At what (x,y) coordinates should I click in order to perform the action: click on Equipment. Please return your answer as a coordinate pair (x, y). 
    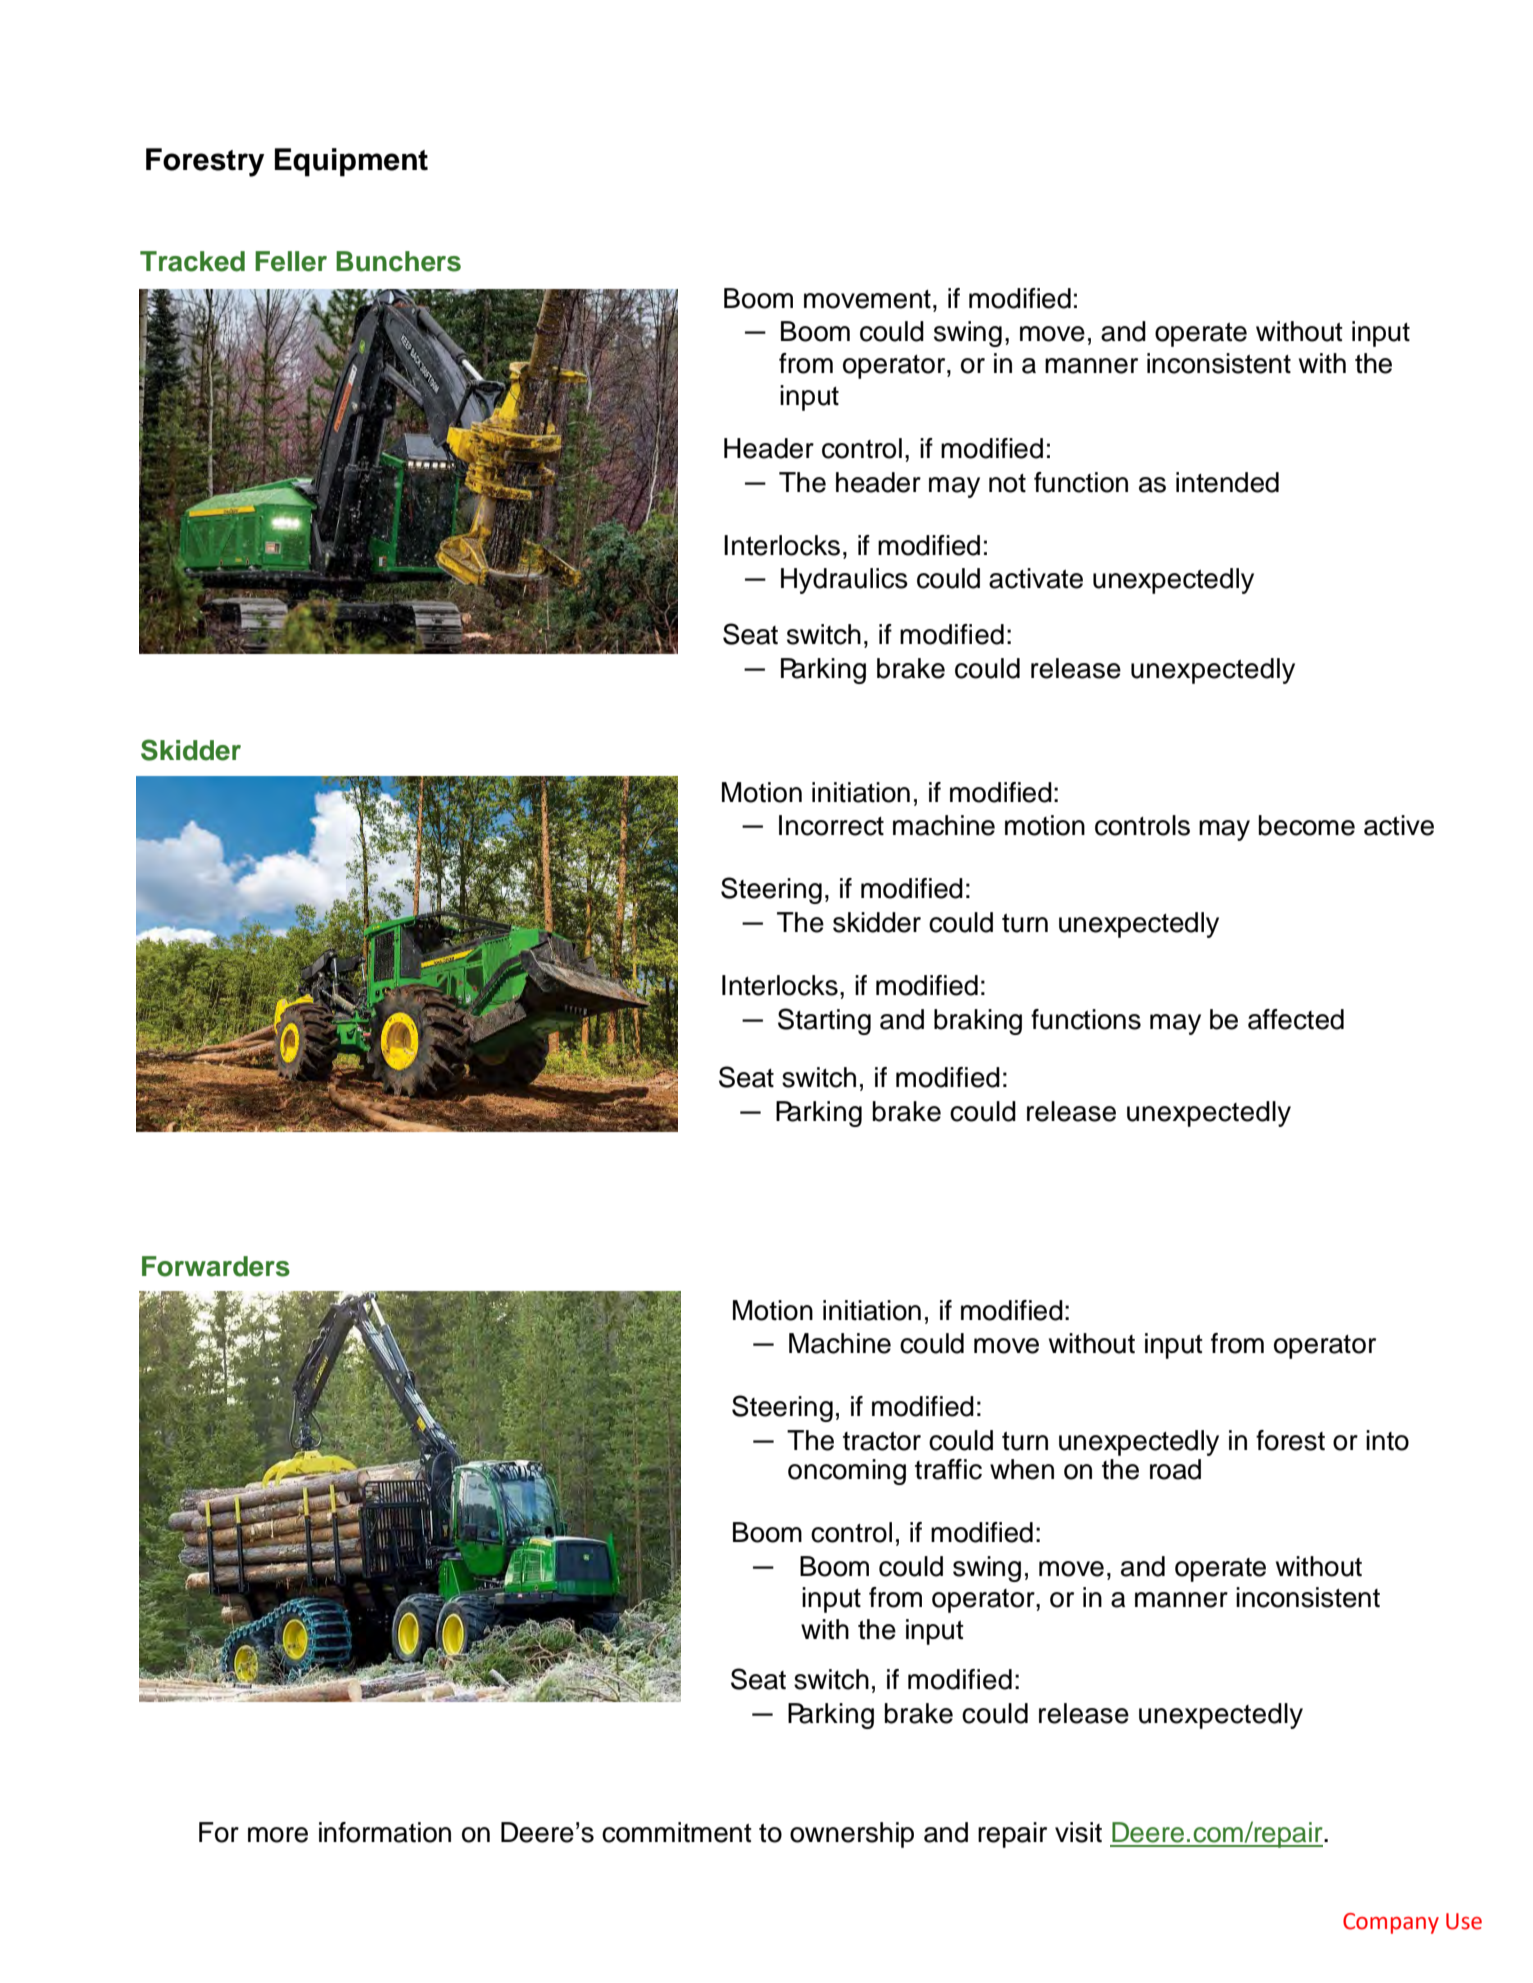
    Looking at the image, I should click on (351, 162).
